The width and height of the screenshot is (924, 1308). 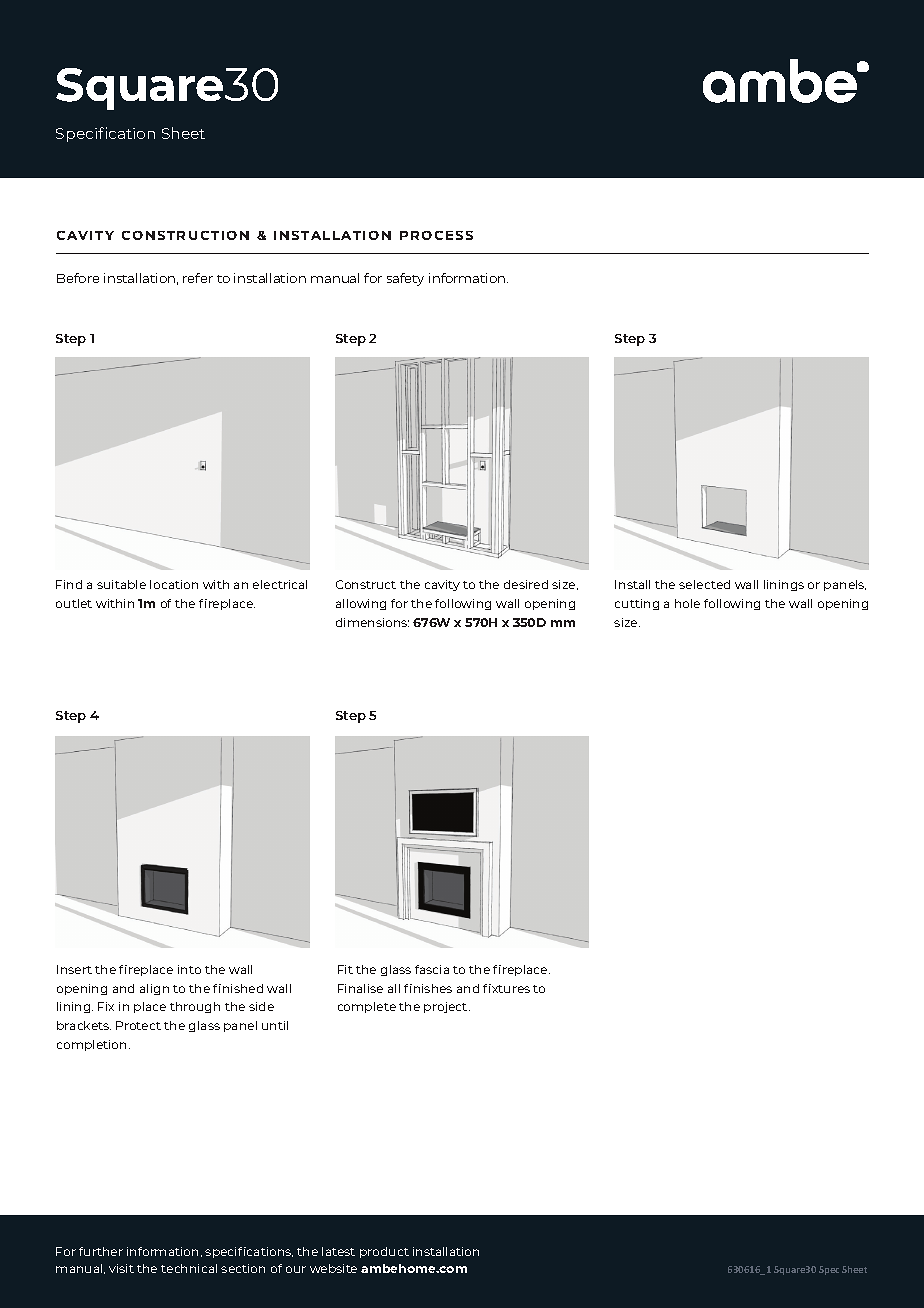 What do you see at coordinates (367, 1007) in the screenshot?
I see `complete` at bounding box center [367, 1007].
